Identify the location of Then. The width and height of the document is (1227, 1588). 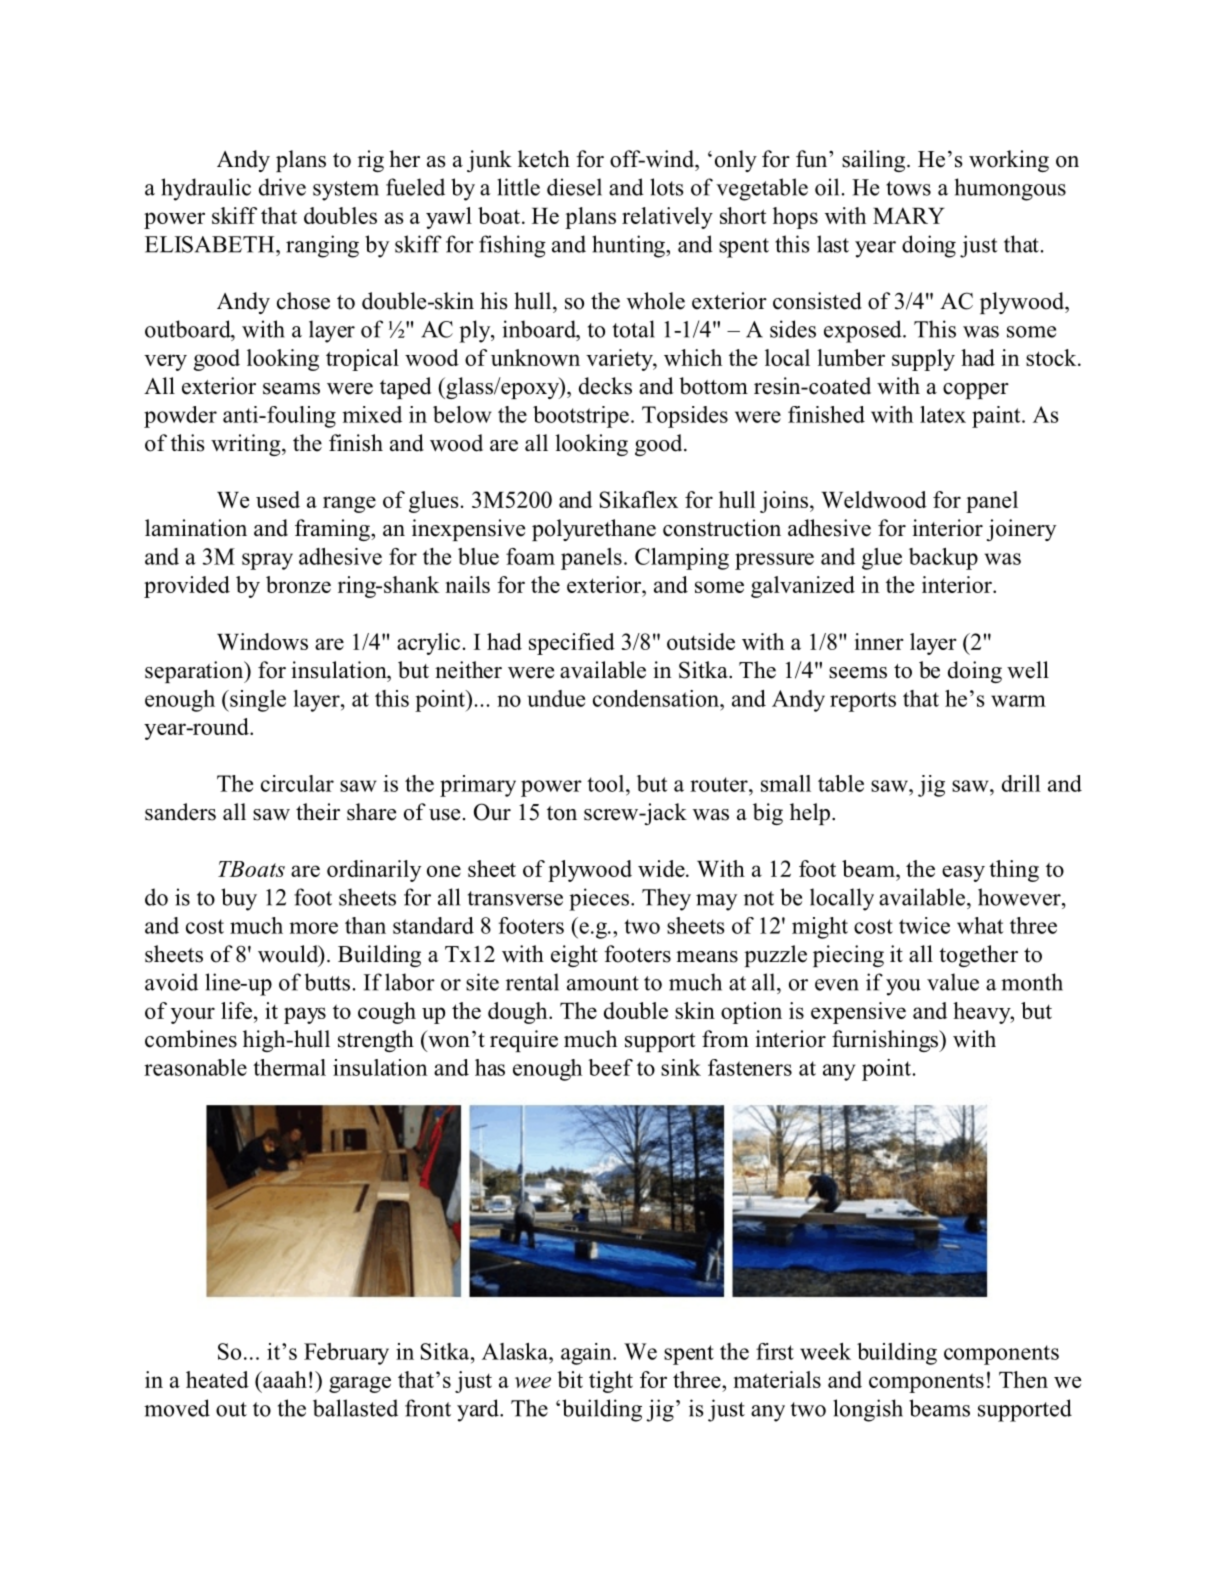
(1023, 1379).
